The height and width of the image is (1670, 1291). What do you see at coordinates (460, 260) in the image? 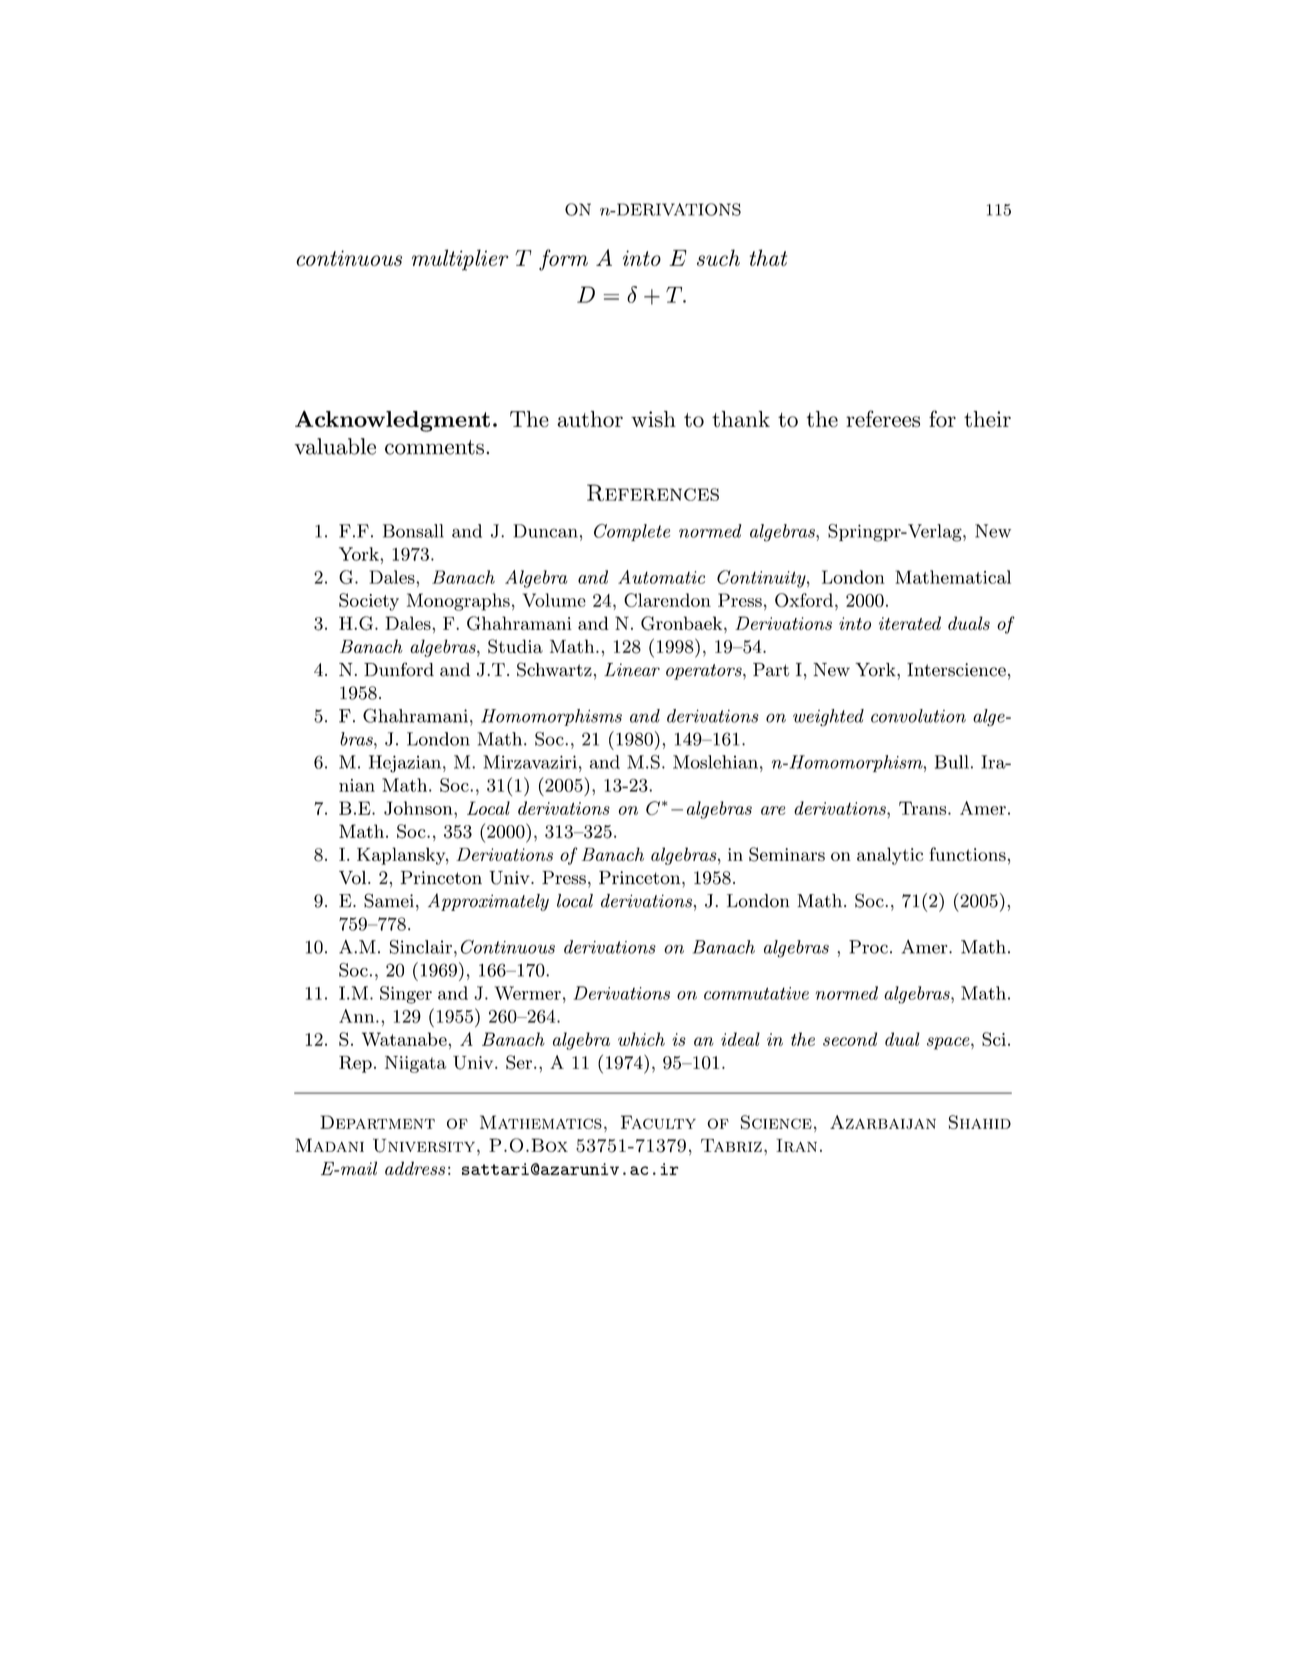
I see `multiplier` at bounding box center [460, 260].
